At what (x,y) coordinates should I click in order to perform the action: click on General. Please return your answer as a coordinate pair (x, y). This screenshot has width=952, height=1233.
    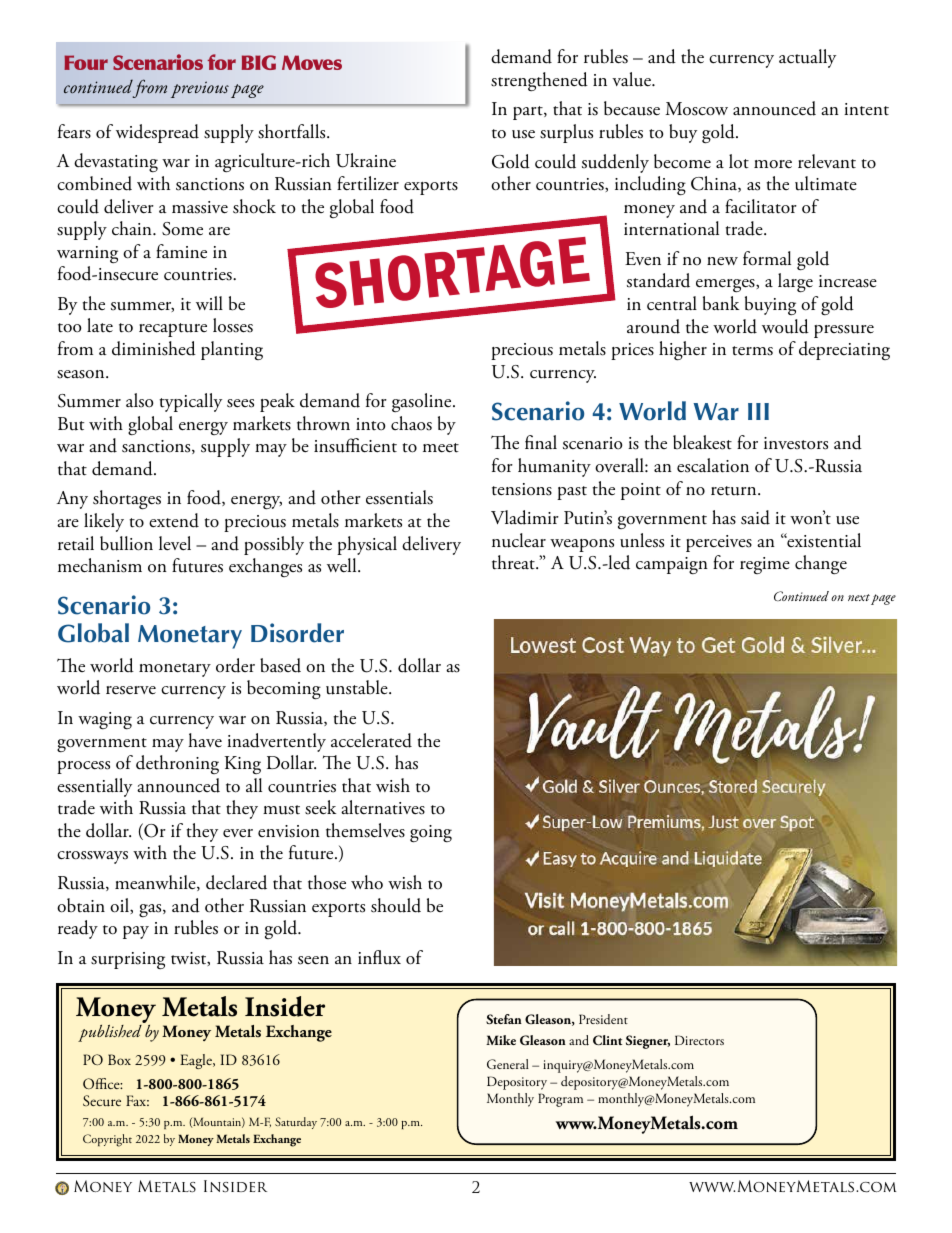
    Looking at the image, I should click on (508, 1064).
